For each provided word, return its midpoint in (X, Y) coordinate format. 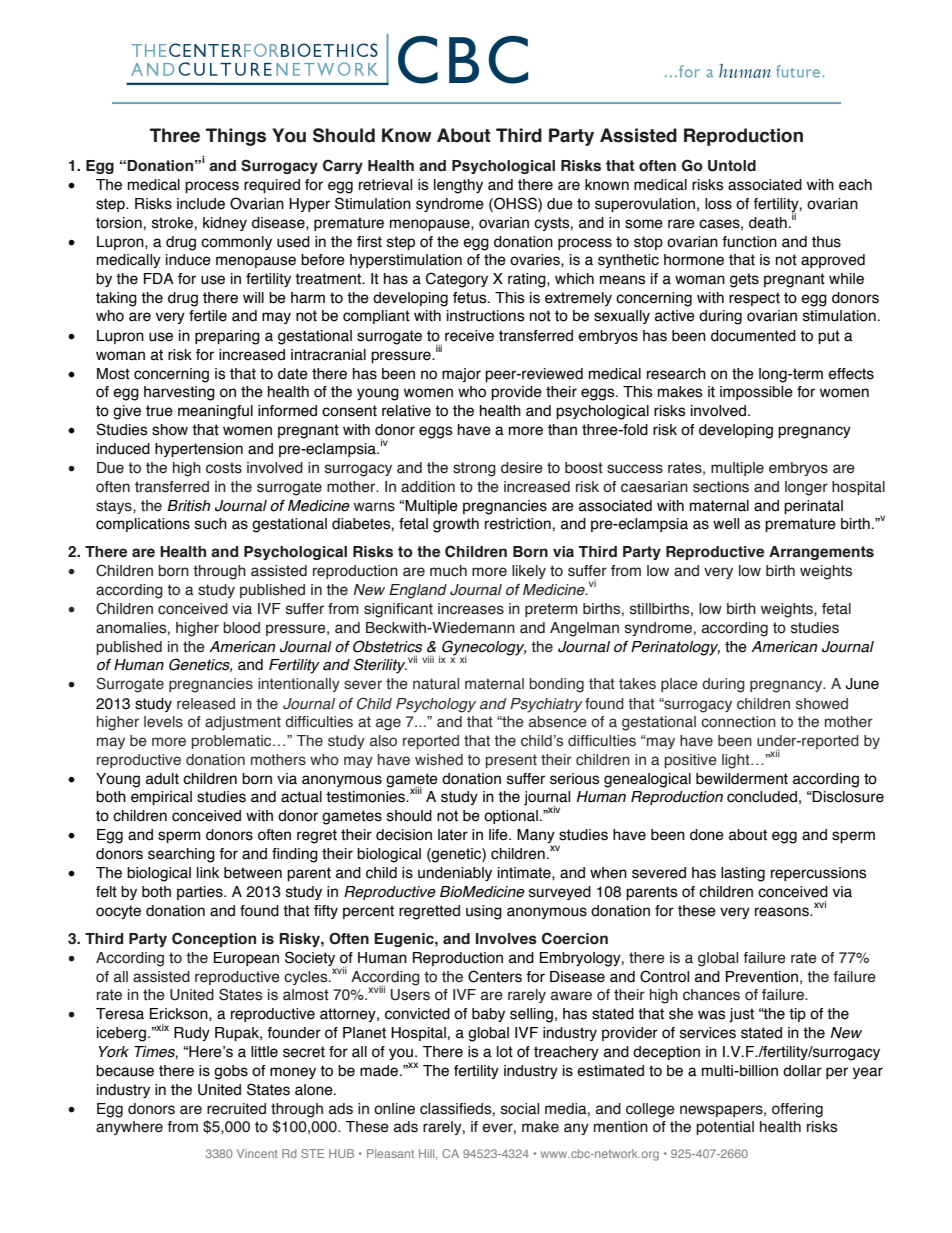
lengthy (458, 186)
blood (241, 628)
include (201, 204)
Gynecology (483, 649)
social (520, 1109)
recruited (236, 1109)
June (862, 684)
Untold (732, 166)
